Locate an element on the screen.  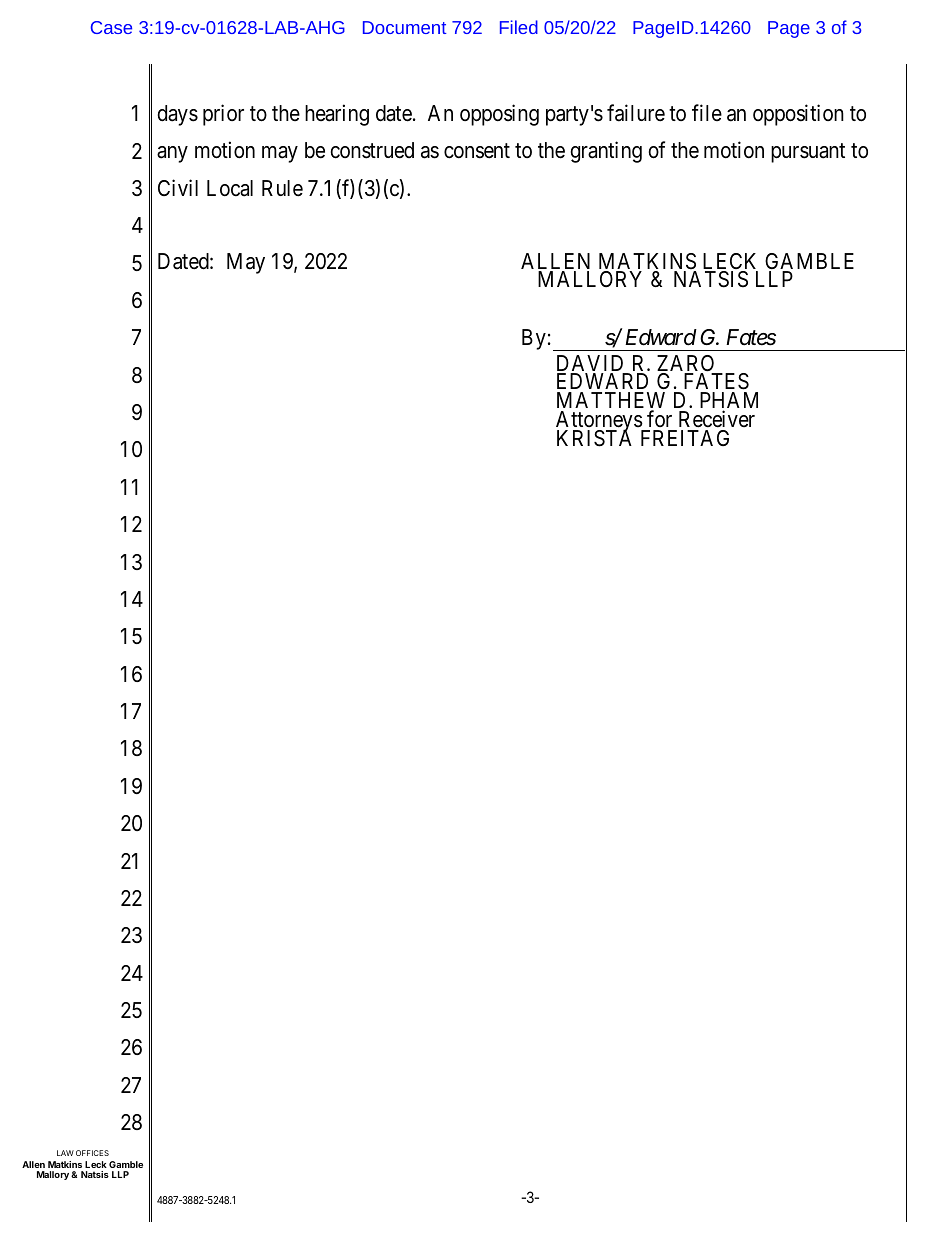
MATTHEW is located at coordinates (611, 401).
